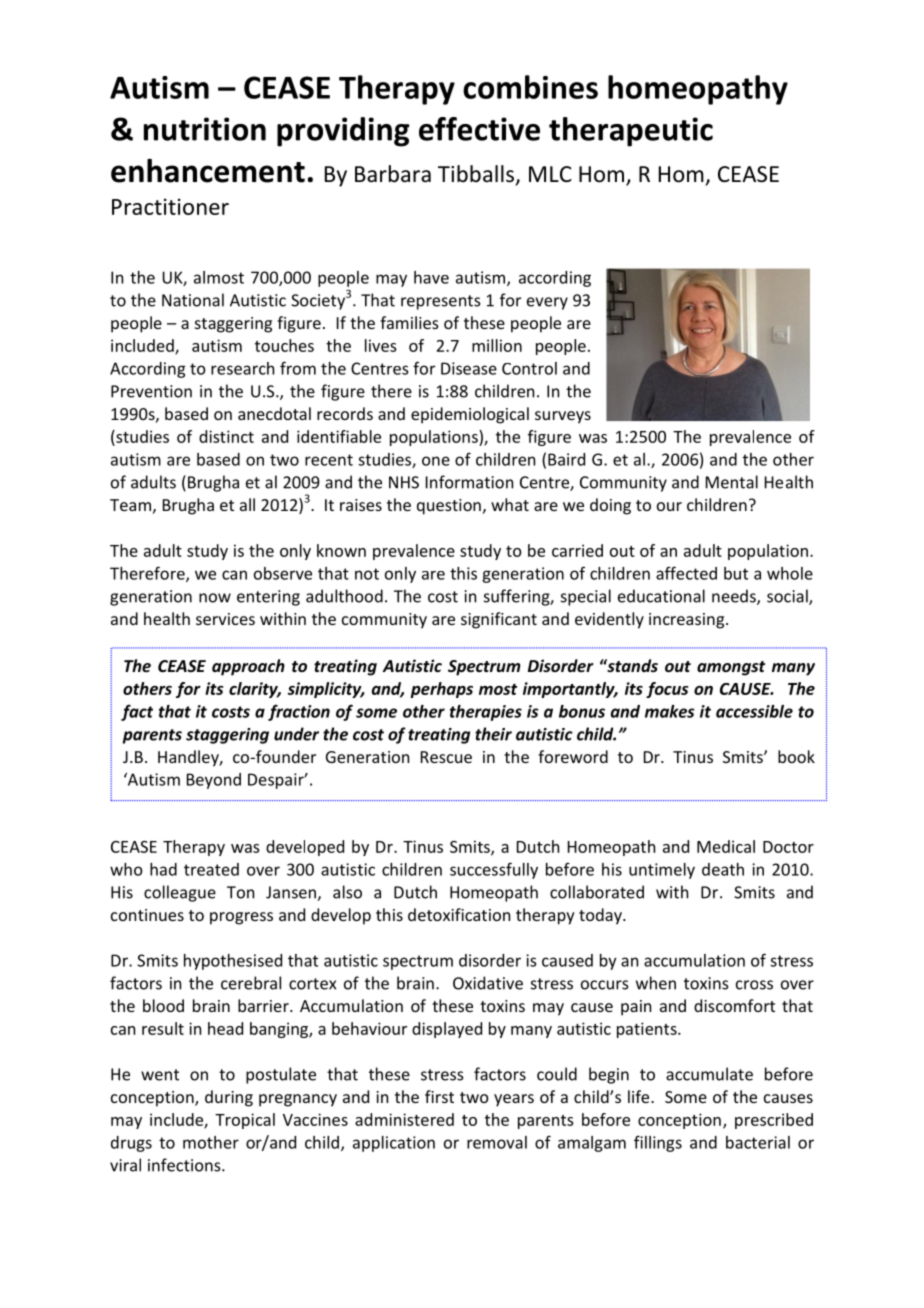 This page has width=924, height=1308. Describe the element at coordinates (245, 1121) in the page. I see `Tropical` at that location.
